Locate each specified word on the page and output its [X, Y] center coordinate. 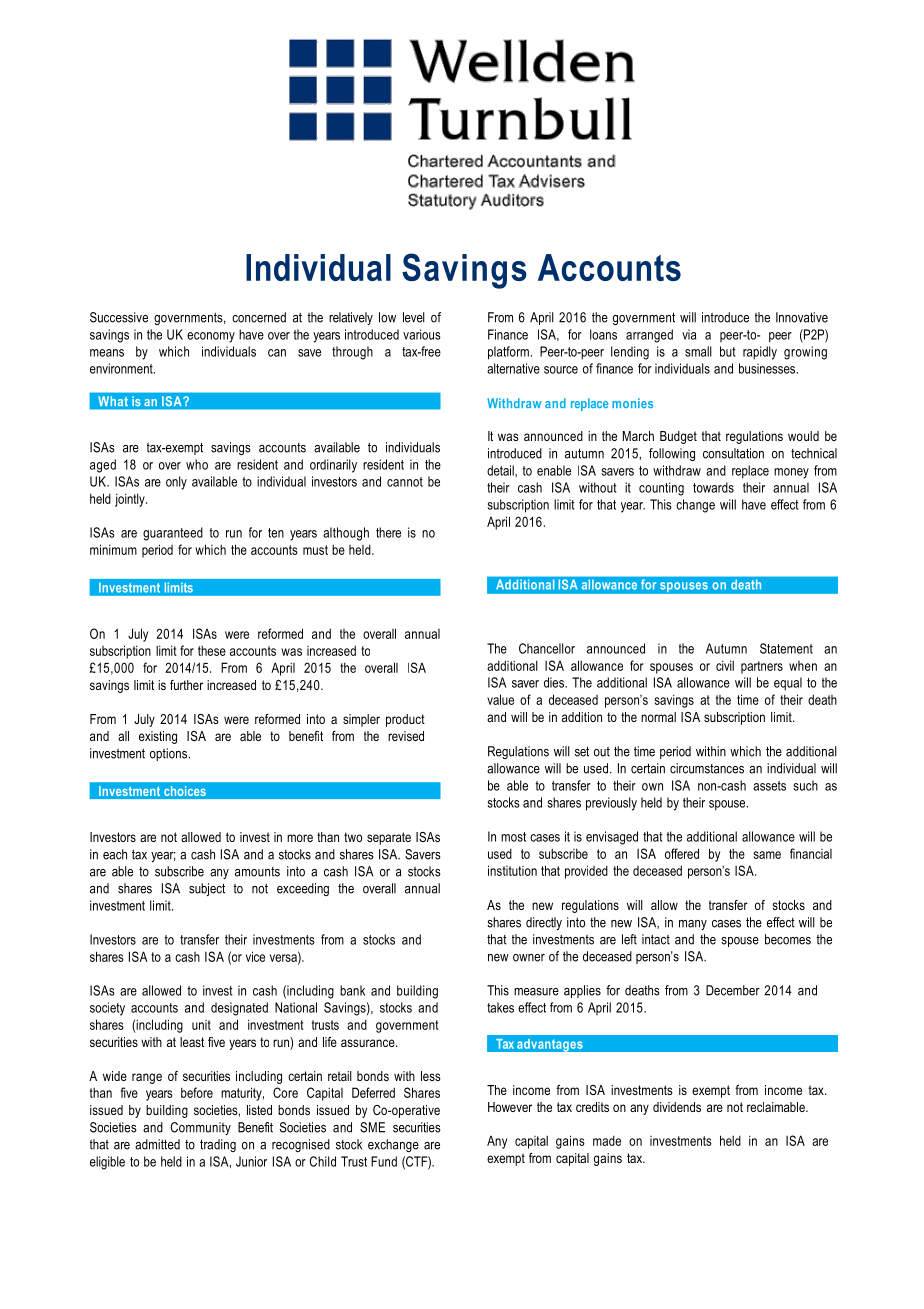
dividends [677, 1107]
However [510, 1107]
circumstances [707, 768]
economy [211, 337]
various [422, 334]
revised [406, 736]
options [170, 754]
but [727, 351]
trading [218, 1145]
